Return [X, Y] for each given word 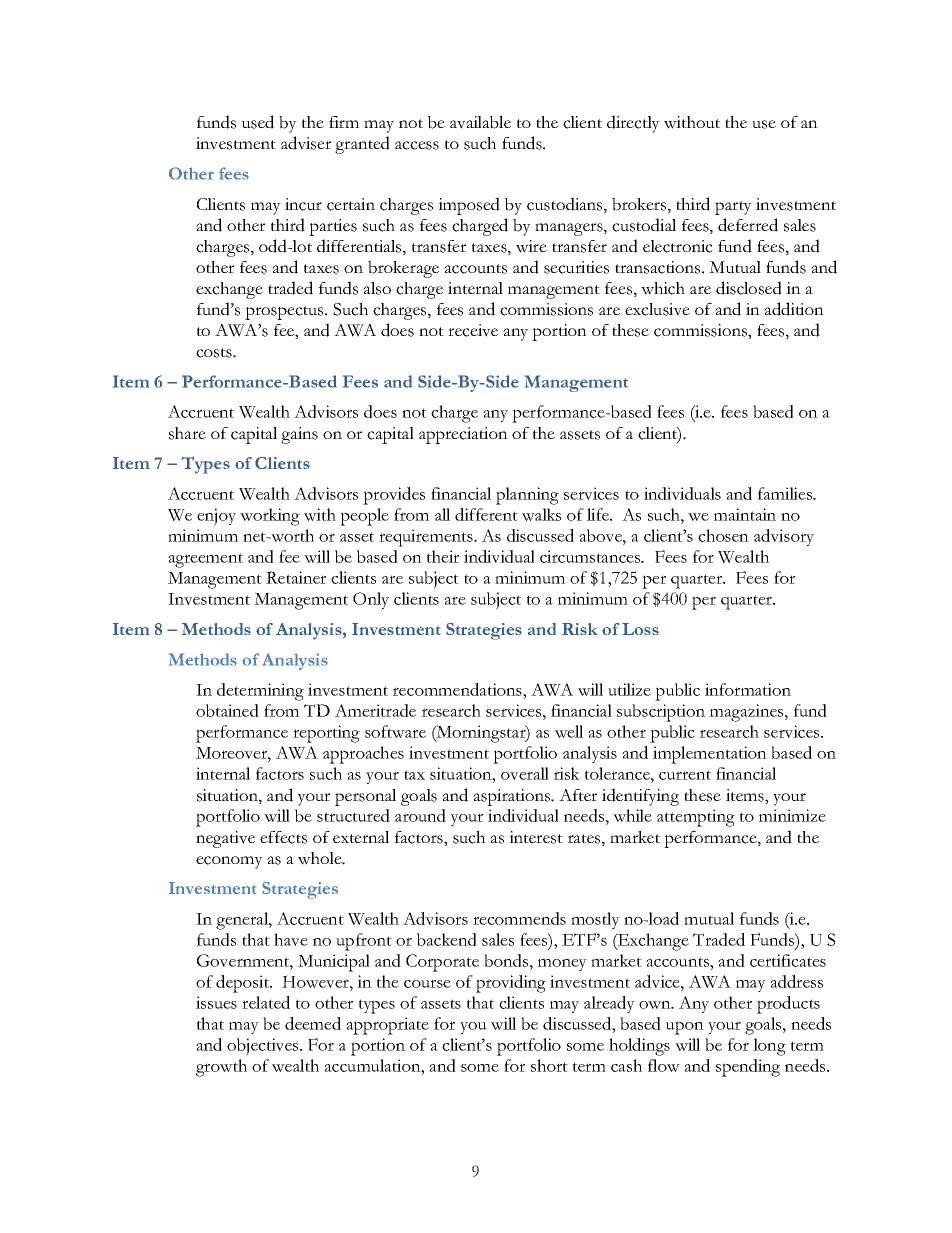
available [480, 122]
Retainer [296, 577]
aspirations [513, 797]
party [733, 208]
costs [215, 353]
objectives [264, 1047]
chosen [723, 535]
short [549, 1065]
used [258, 122]
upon [685, 1028]
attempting [696, 818]
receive [473, 330]
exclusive [657, 309]
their [443, 556]
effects [283, 837]
